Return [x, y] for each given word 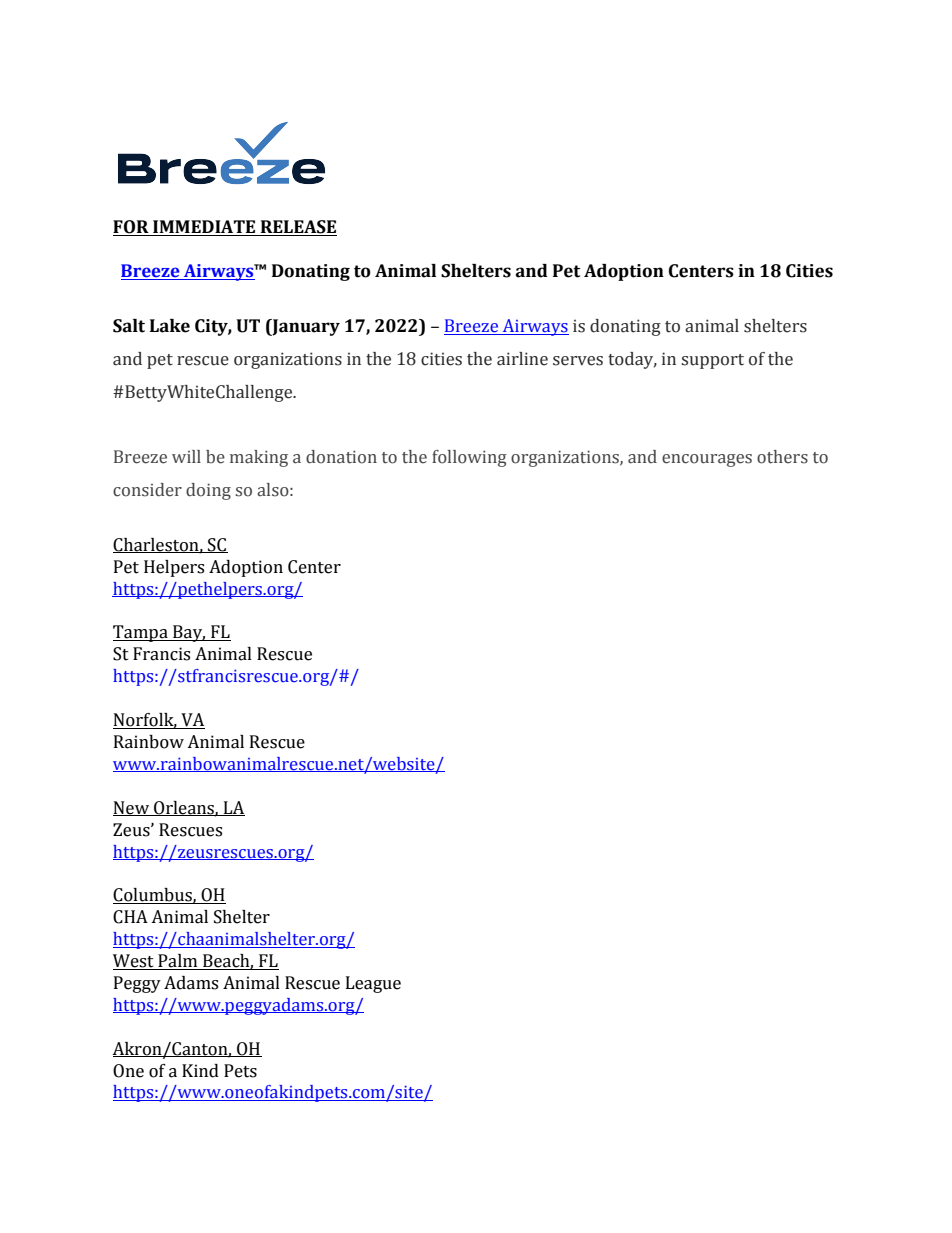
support [712, 361]
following [469, 458]
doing [208, 491]
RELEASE [298, 228]
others [782, 457]
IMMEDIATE [204, 228]
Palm [178, 962]
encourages [707, 460]
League [373, 984]
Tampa [141, 633]
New [132, 808]
